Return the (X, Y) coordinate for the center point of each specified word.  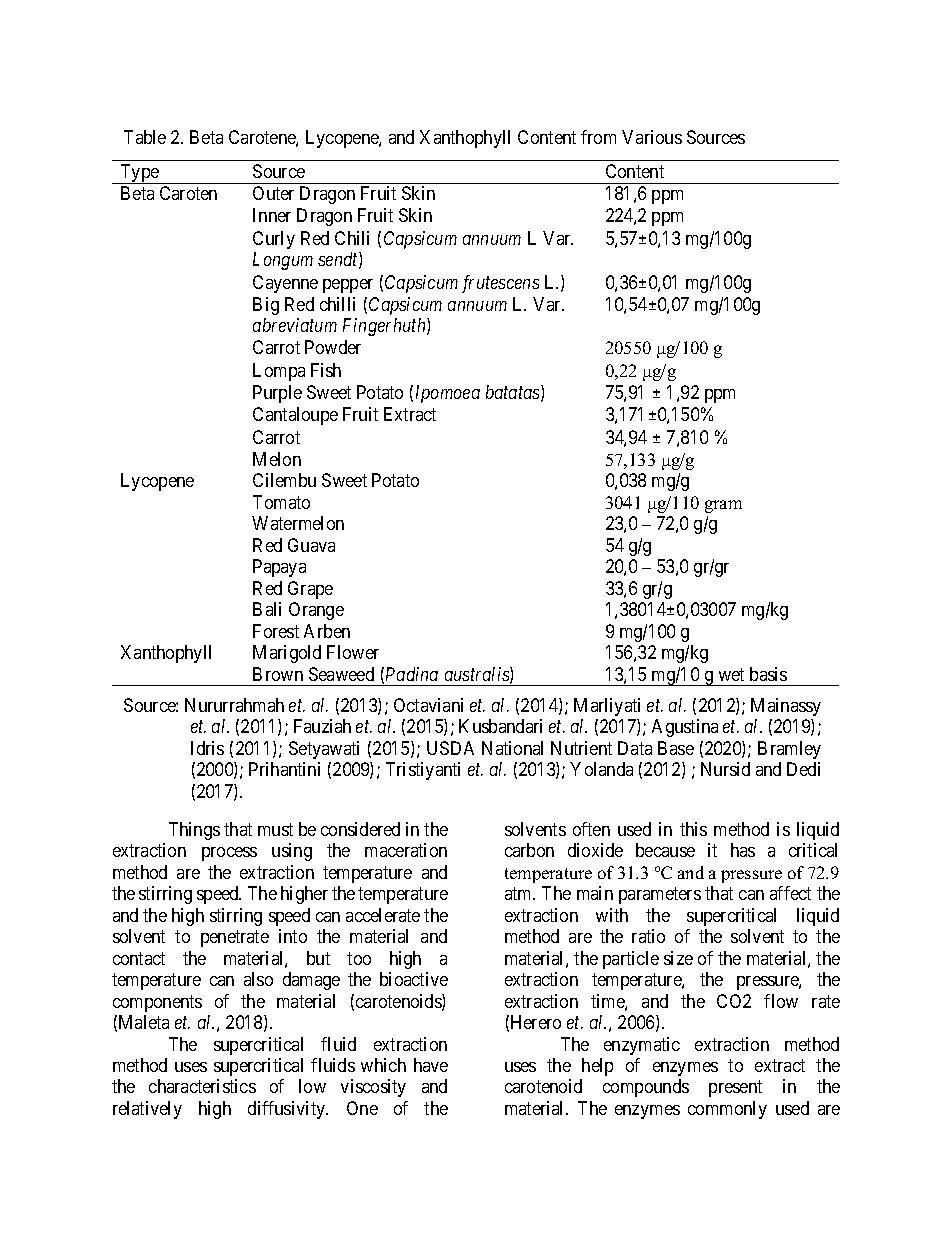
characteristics (202, 1086)
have (431, 1065)
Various (652, 137)
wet (731, 674)
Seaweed (341, 674)
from (598, 137)
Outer (273, 193)
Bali (267, 609)
